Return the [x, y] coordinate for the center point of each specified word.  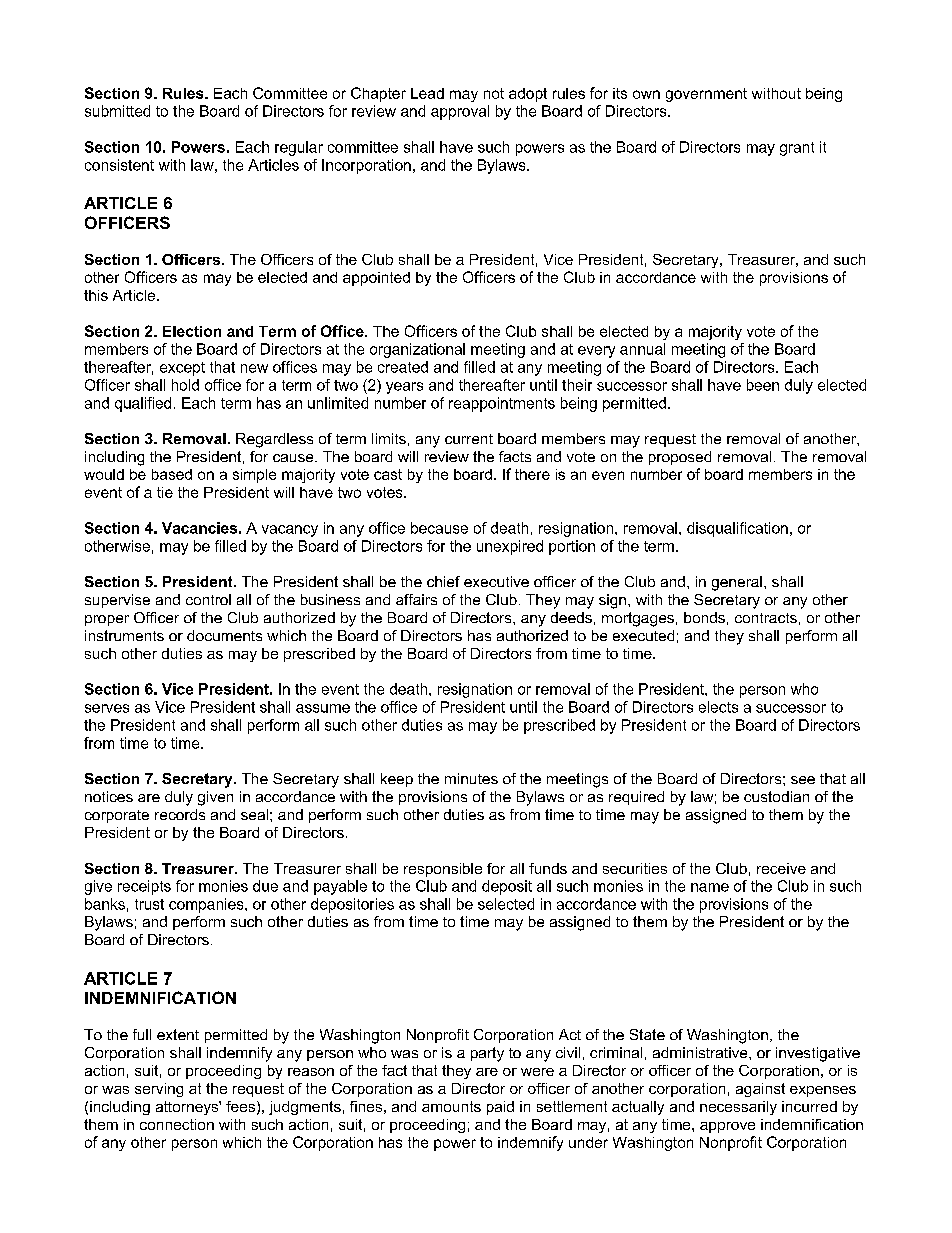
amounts [451, 1106]
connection [177, 1124]
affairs [416, 599]
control [208, 599]
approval [460, 112]
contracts [766, 618]
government [706, 95]
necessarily [738, 1108]
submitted [117, 111]
